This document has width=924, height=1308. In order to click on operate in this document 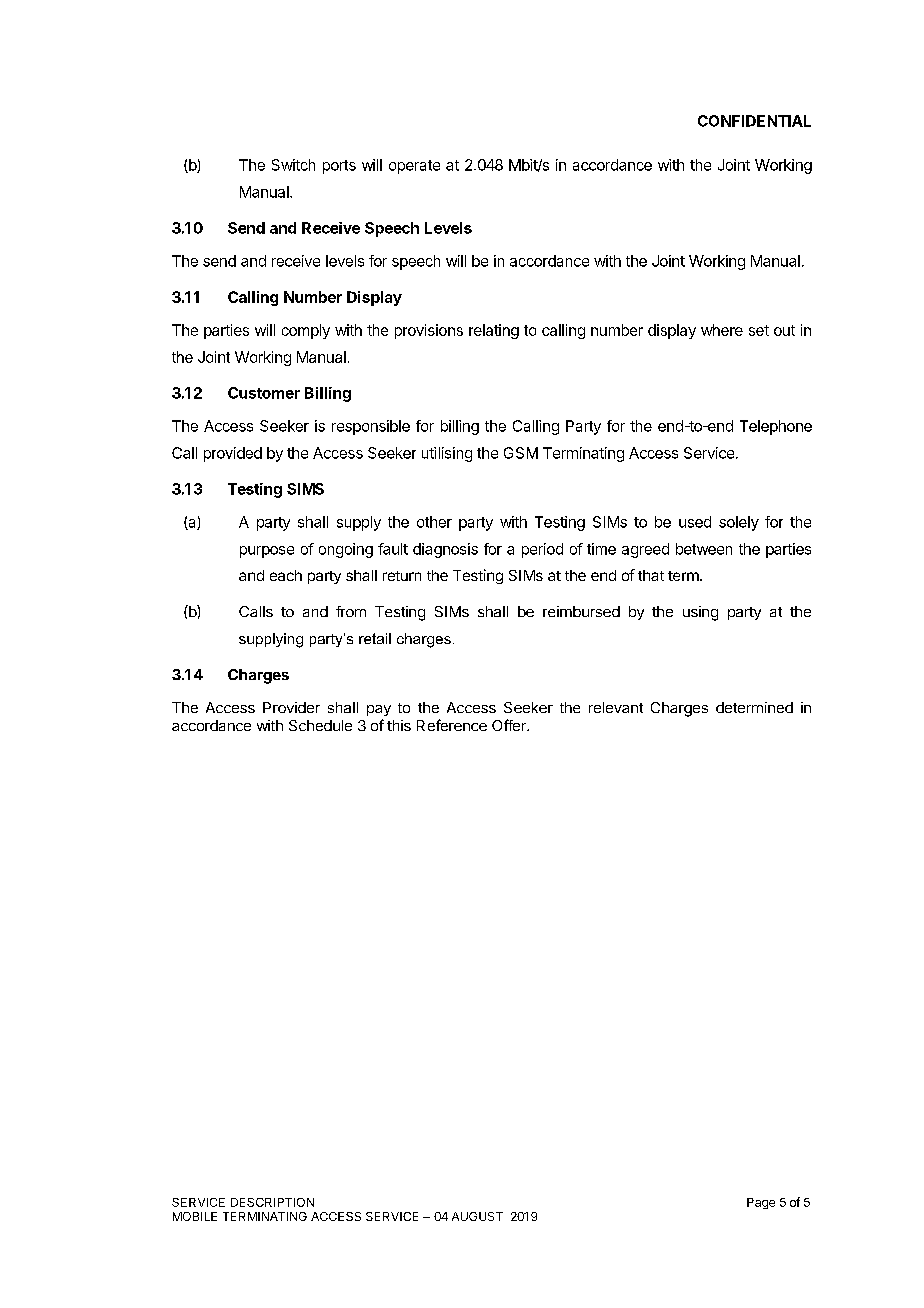, I will do `click(414, 167)`.
